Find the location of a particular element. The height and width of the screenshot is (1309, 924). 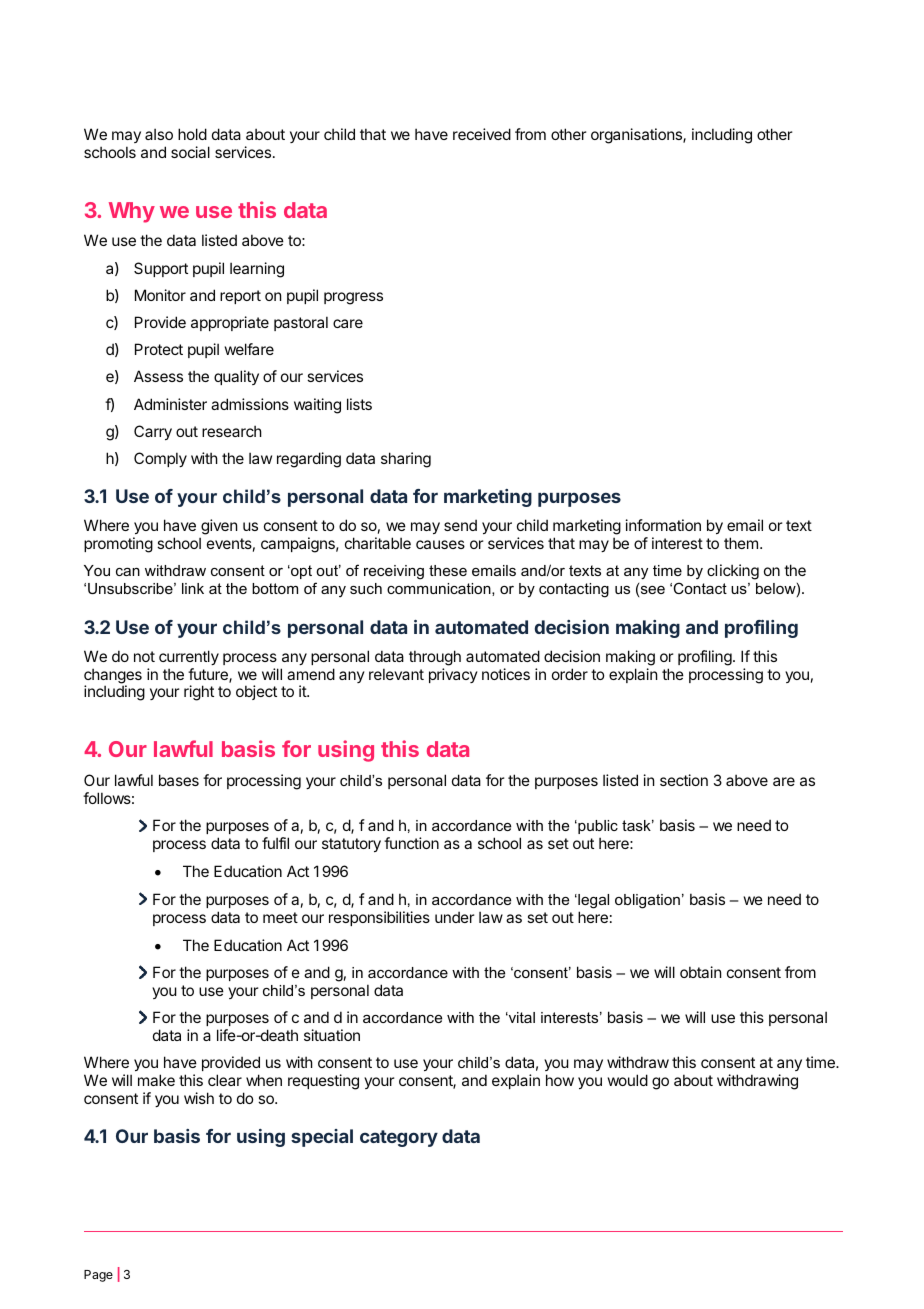

under is located at coordinates (454, 917).
